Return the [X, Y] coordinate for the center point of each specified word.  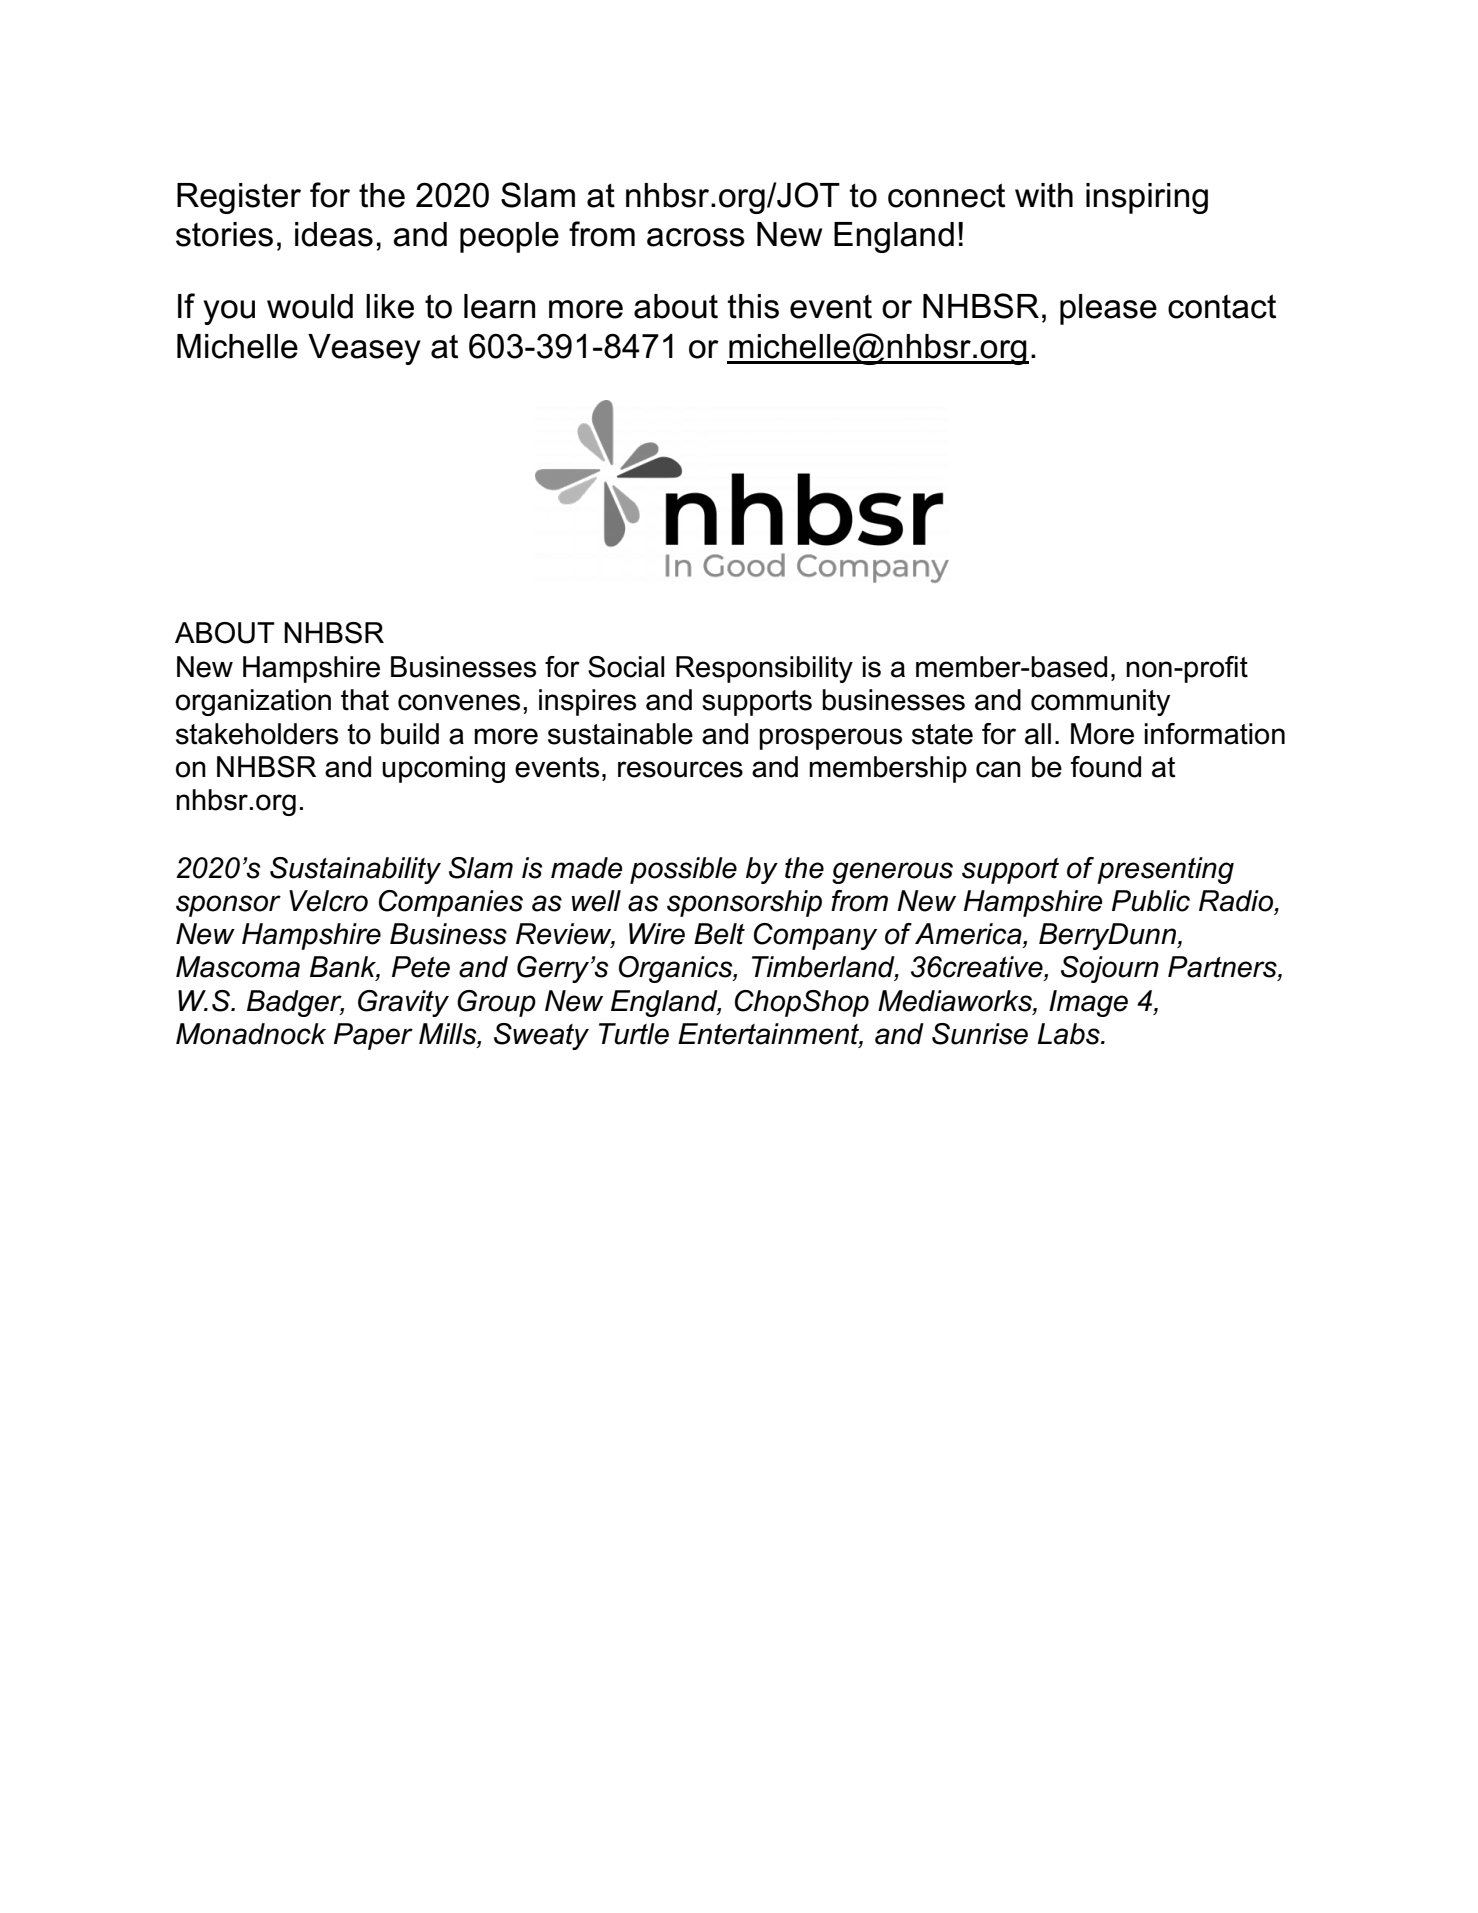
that [365, 700]
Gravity [403, 1003]
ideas [334, 234]
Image [1088, 1003]
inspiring [1147, 198]
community [1100, 702]
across [696, 237]
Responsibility [764, 669]
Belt [719, 934]
